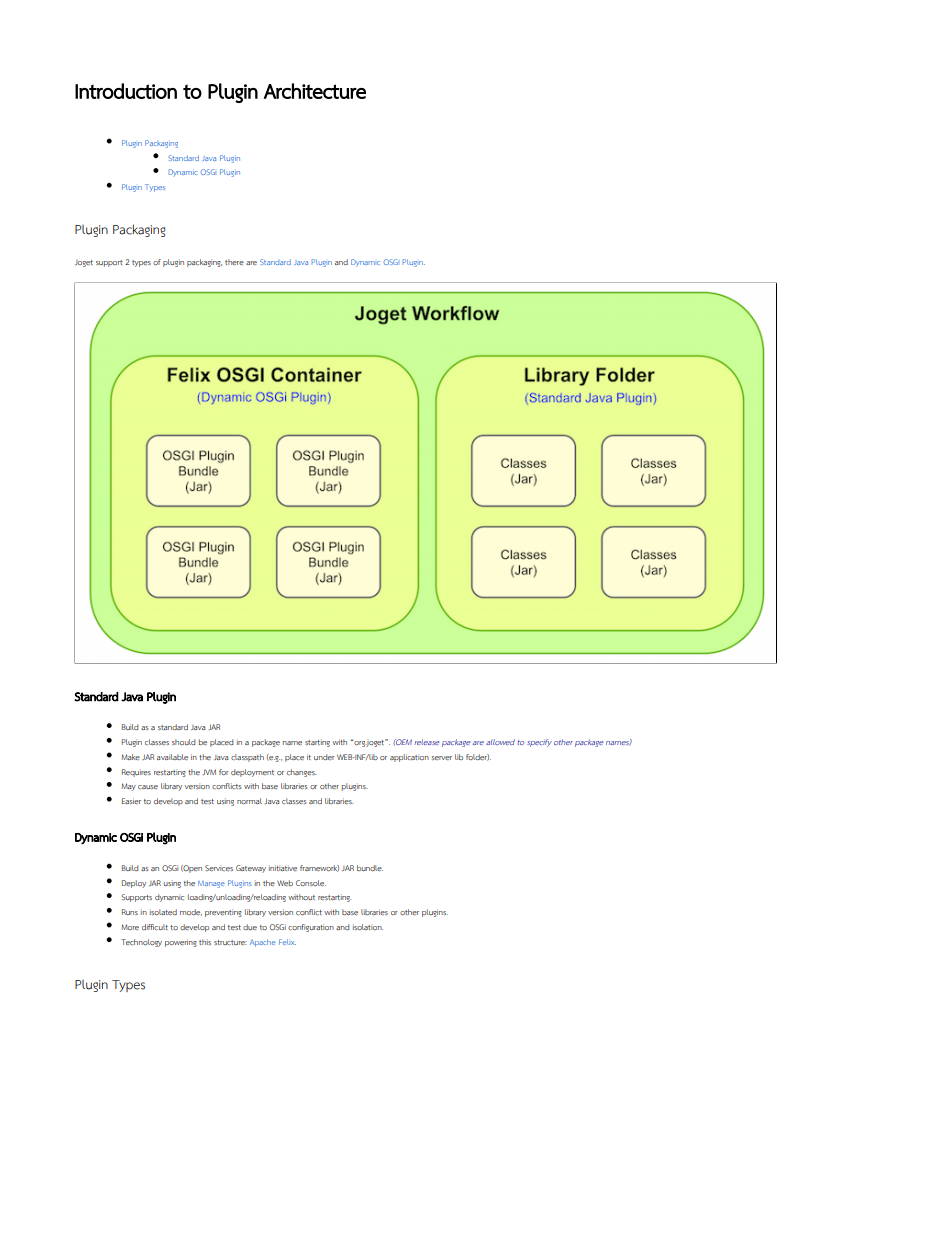 The image size is (952, 1233). Describe the element at coordinates (302, 773) in the screenshot. I see `changes` at that location.
